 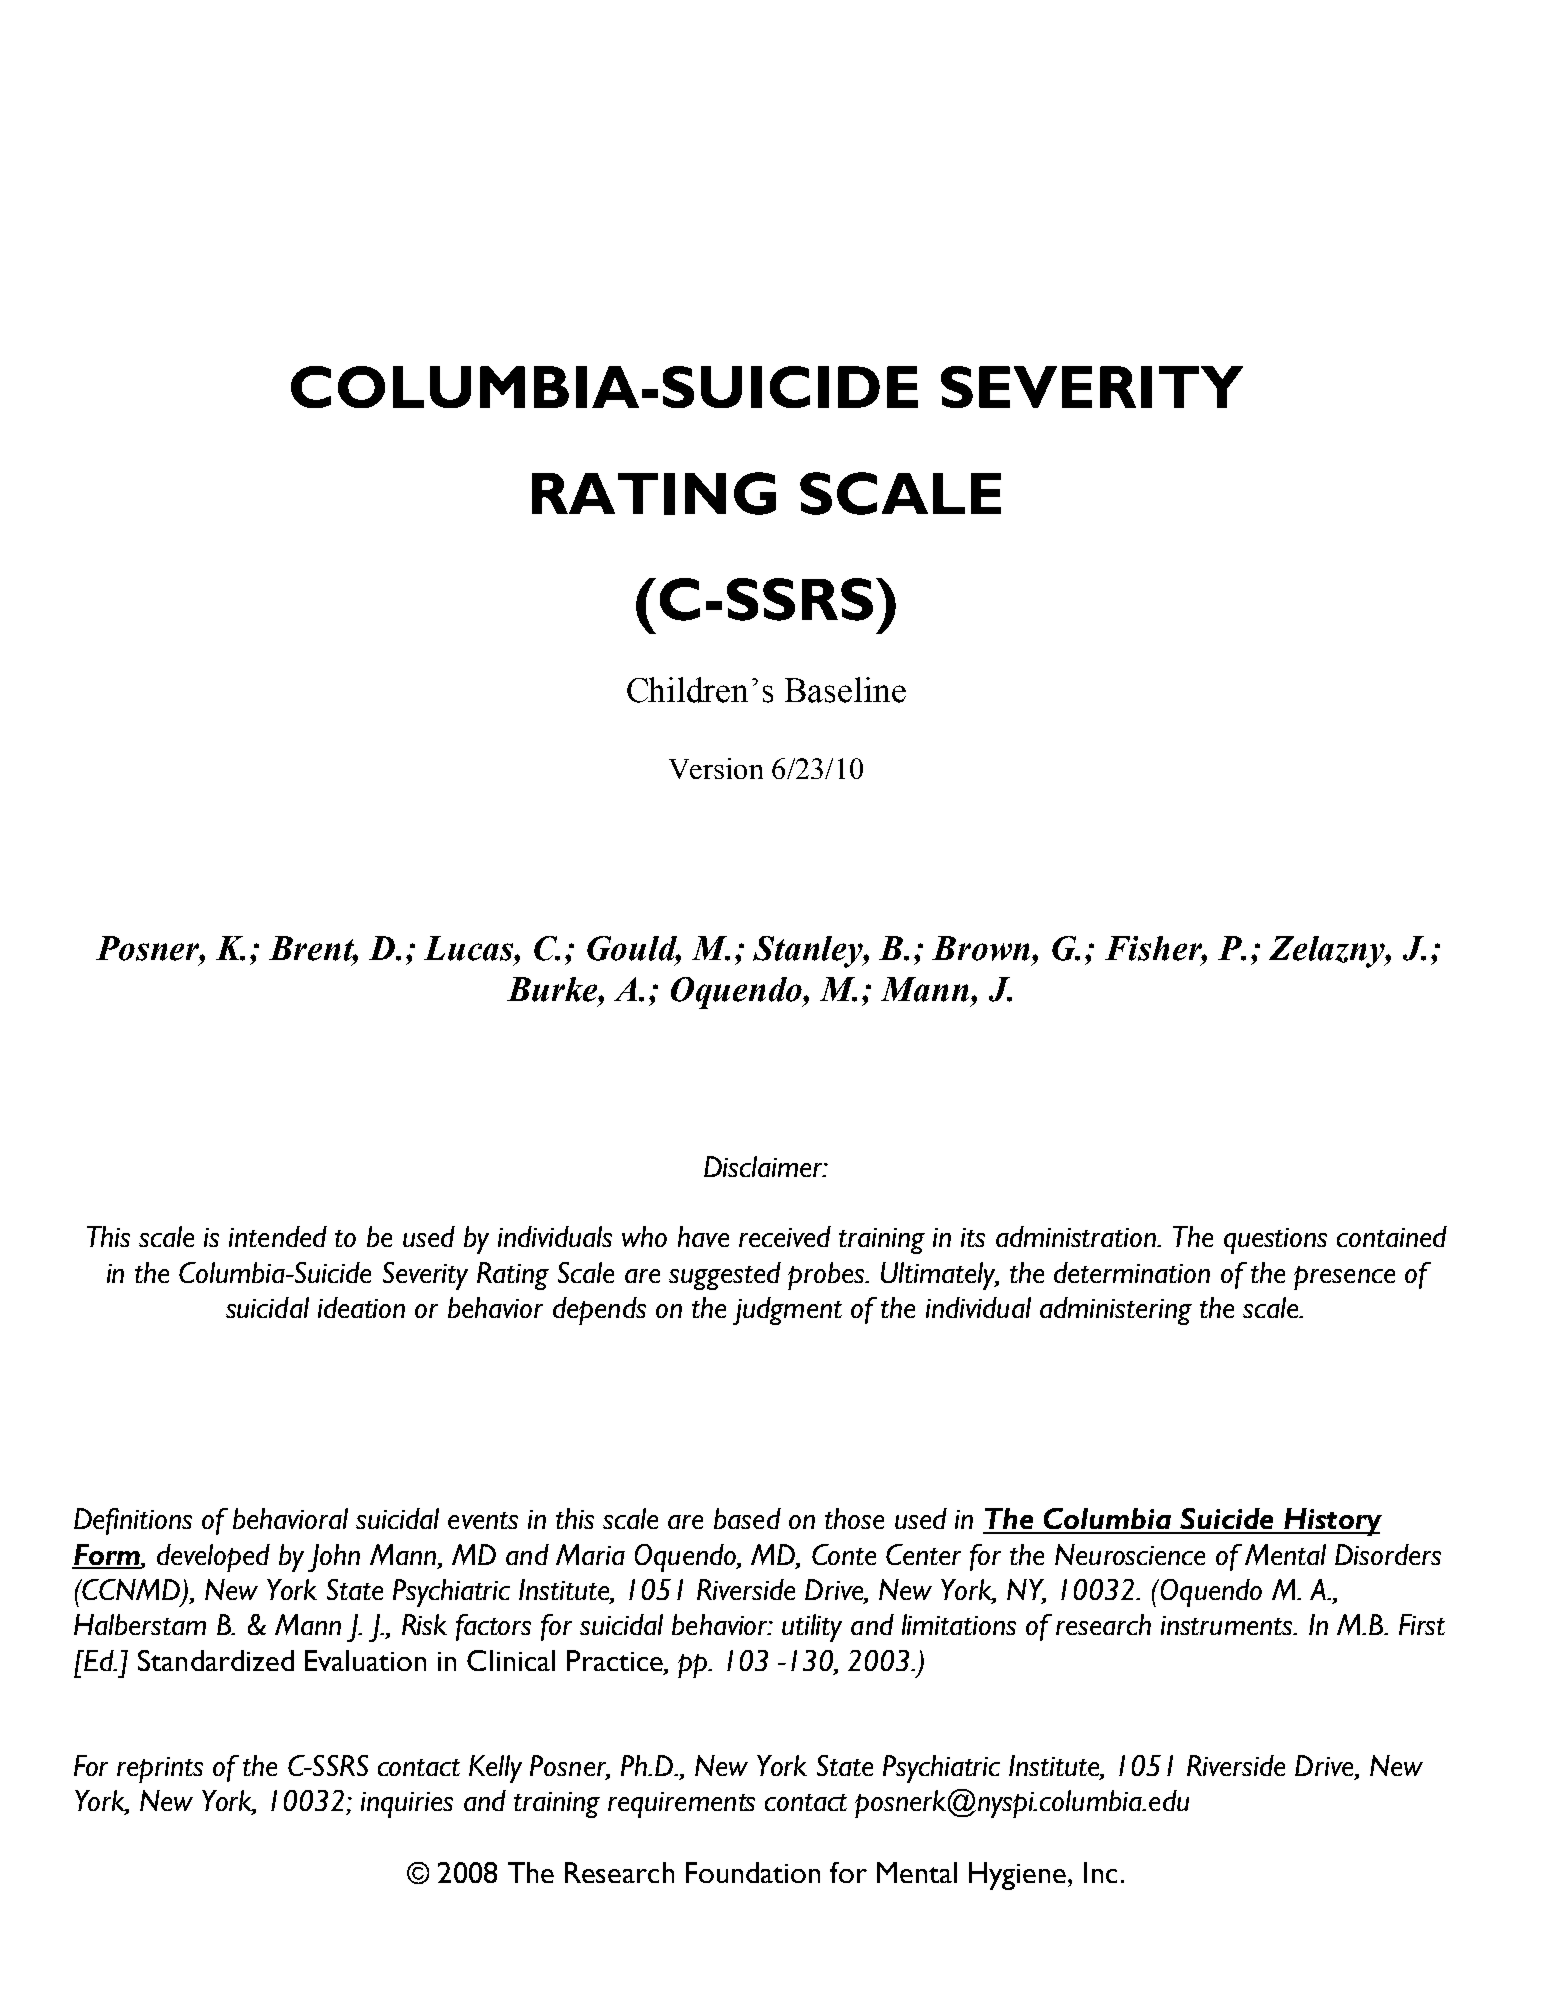 I want to click on Baseline, so click(x=845, y=690).
